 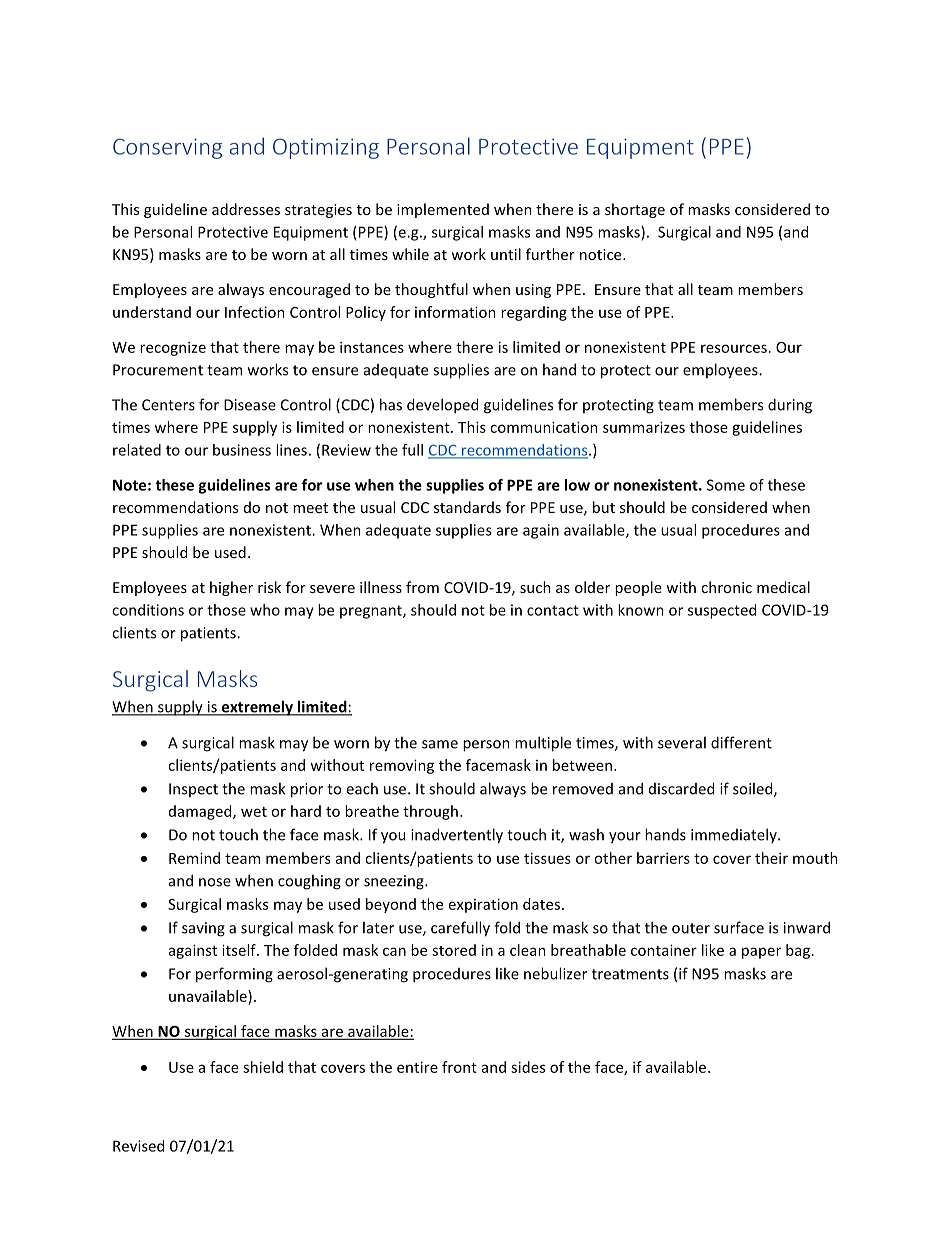 I want to click on implemented, so click(x=443, y=210).
